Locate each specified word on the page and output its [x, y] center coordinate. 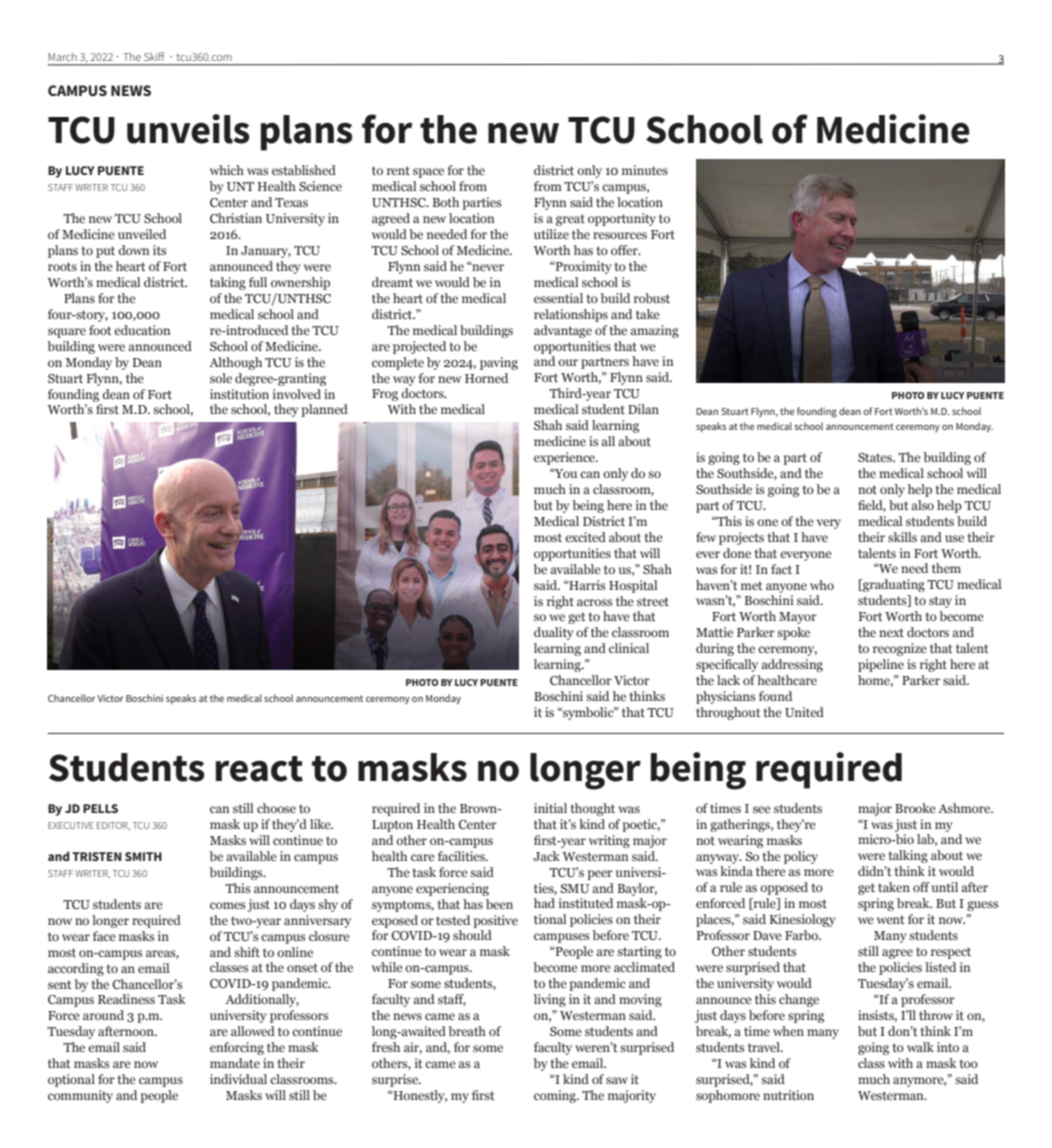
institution [239, 394]
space [428, 173]
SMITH [143, 856]
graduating [893, 585]
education [142, 330]
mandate [235, 1063]
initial [550, 808]
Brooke [915, 808]
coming [556, 1096]
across [594, 602]
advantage [563, 331]
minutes [645, 170]
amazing [654, 331]
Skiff [154, 56]
